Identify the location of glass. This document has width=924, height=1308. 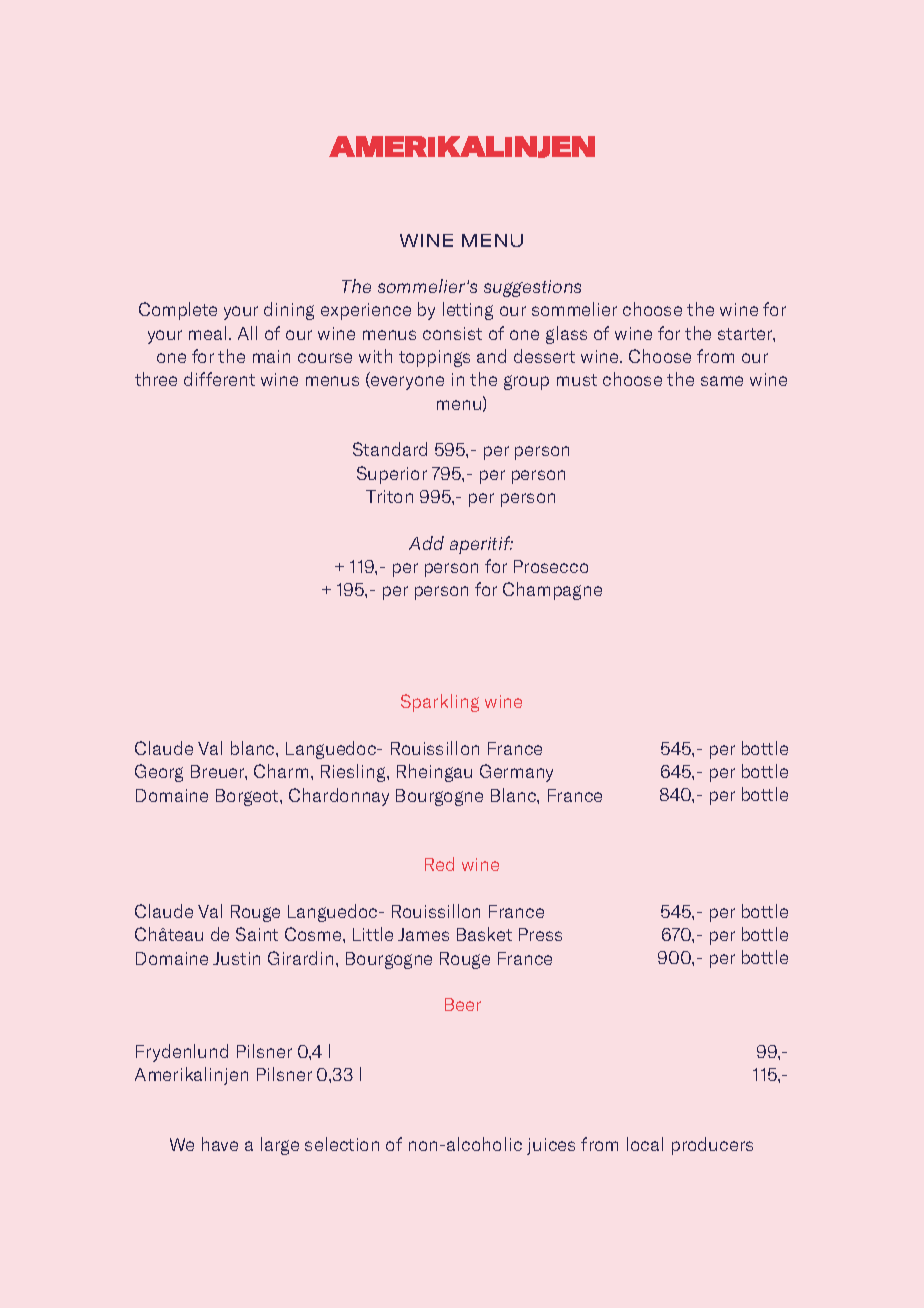
(566, 335).
